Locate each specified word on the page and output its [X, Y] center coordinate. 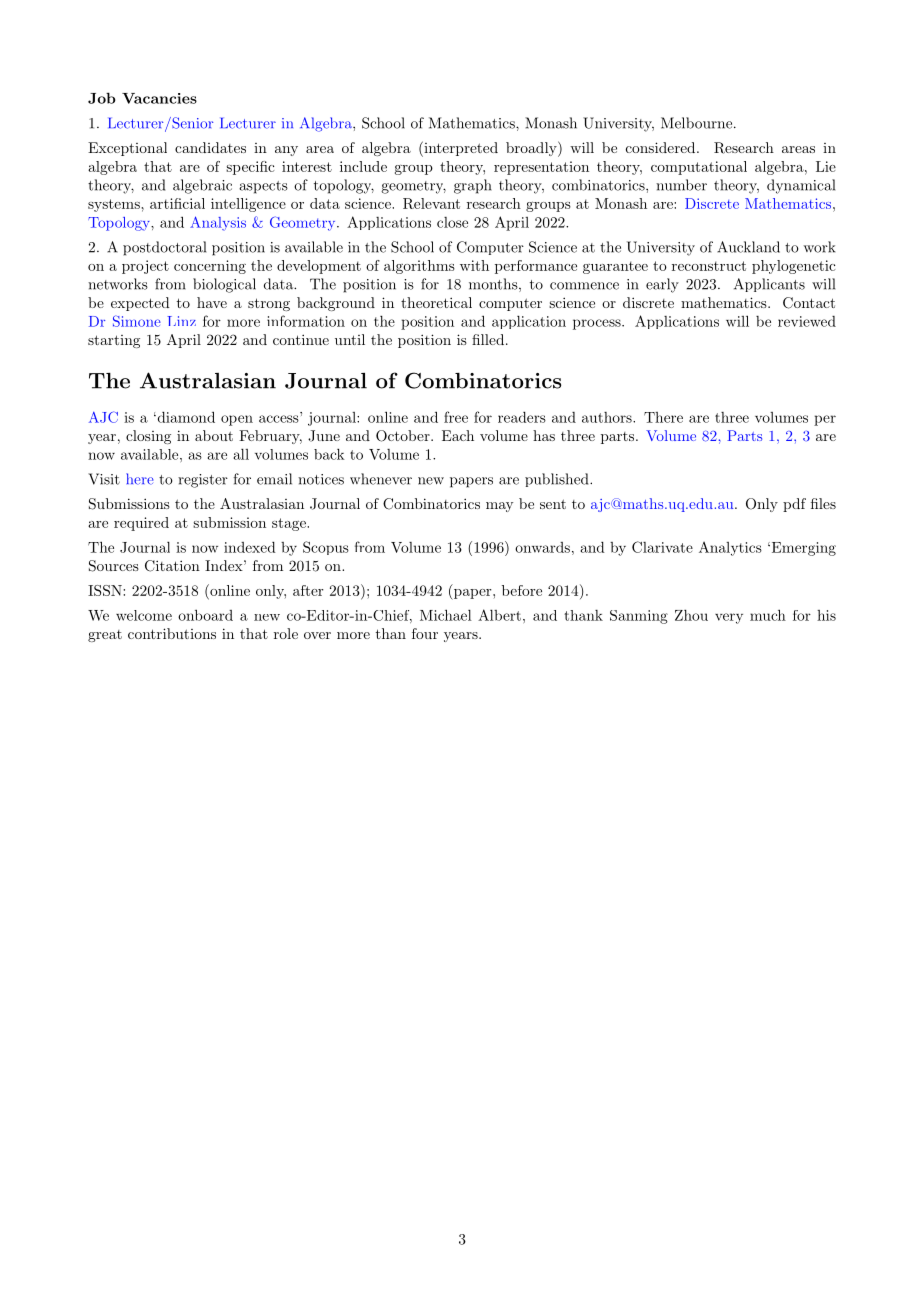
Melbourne [696, 123]
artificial [177, 203]
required [141, 524]
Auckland [748, 247]
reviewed [807, 321]
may [499, 507]
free [456, 417]
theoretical [436, 302]
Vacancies [159, 98]
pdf [794, 505]
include [363, 166]
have [212, 302]
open [237, 420]
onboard [205, 615]
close [452, 222]
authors [608, 417]
